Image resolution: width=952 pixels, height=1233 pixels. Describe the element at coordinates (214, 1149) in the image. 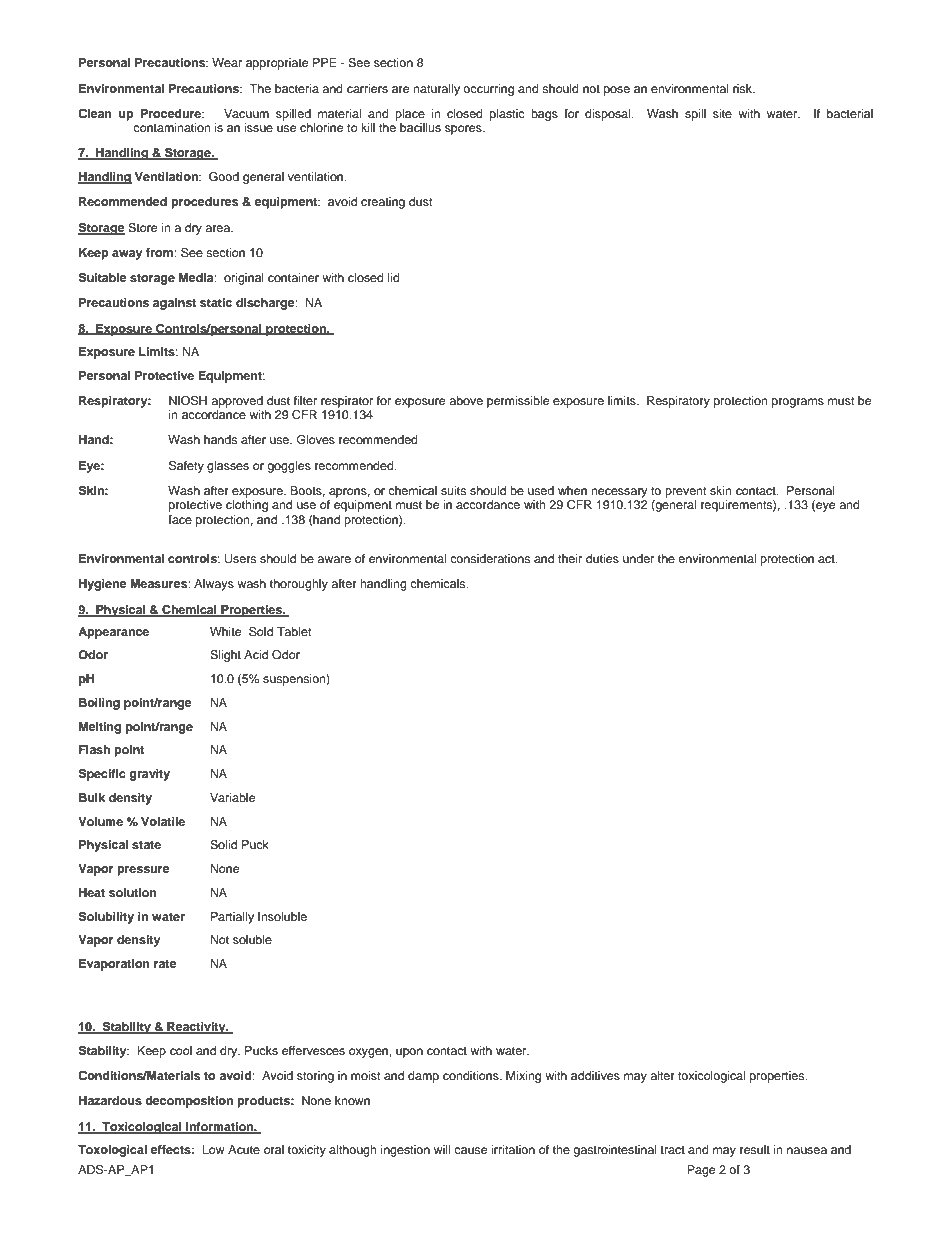

I see `Low` at that location.
